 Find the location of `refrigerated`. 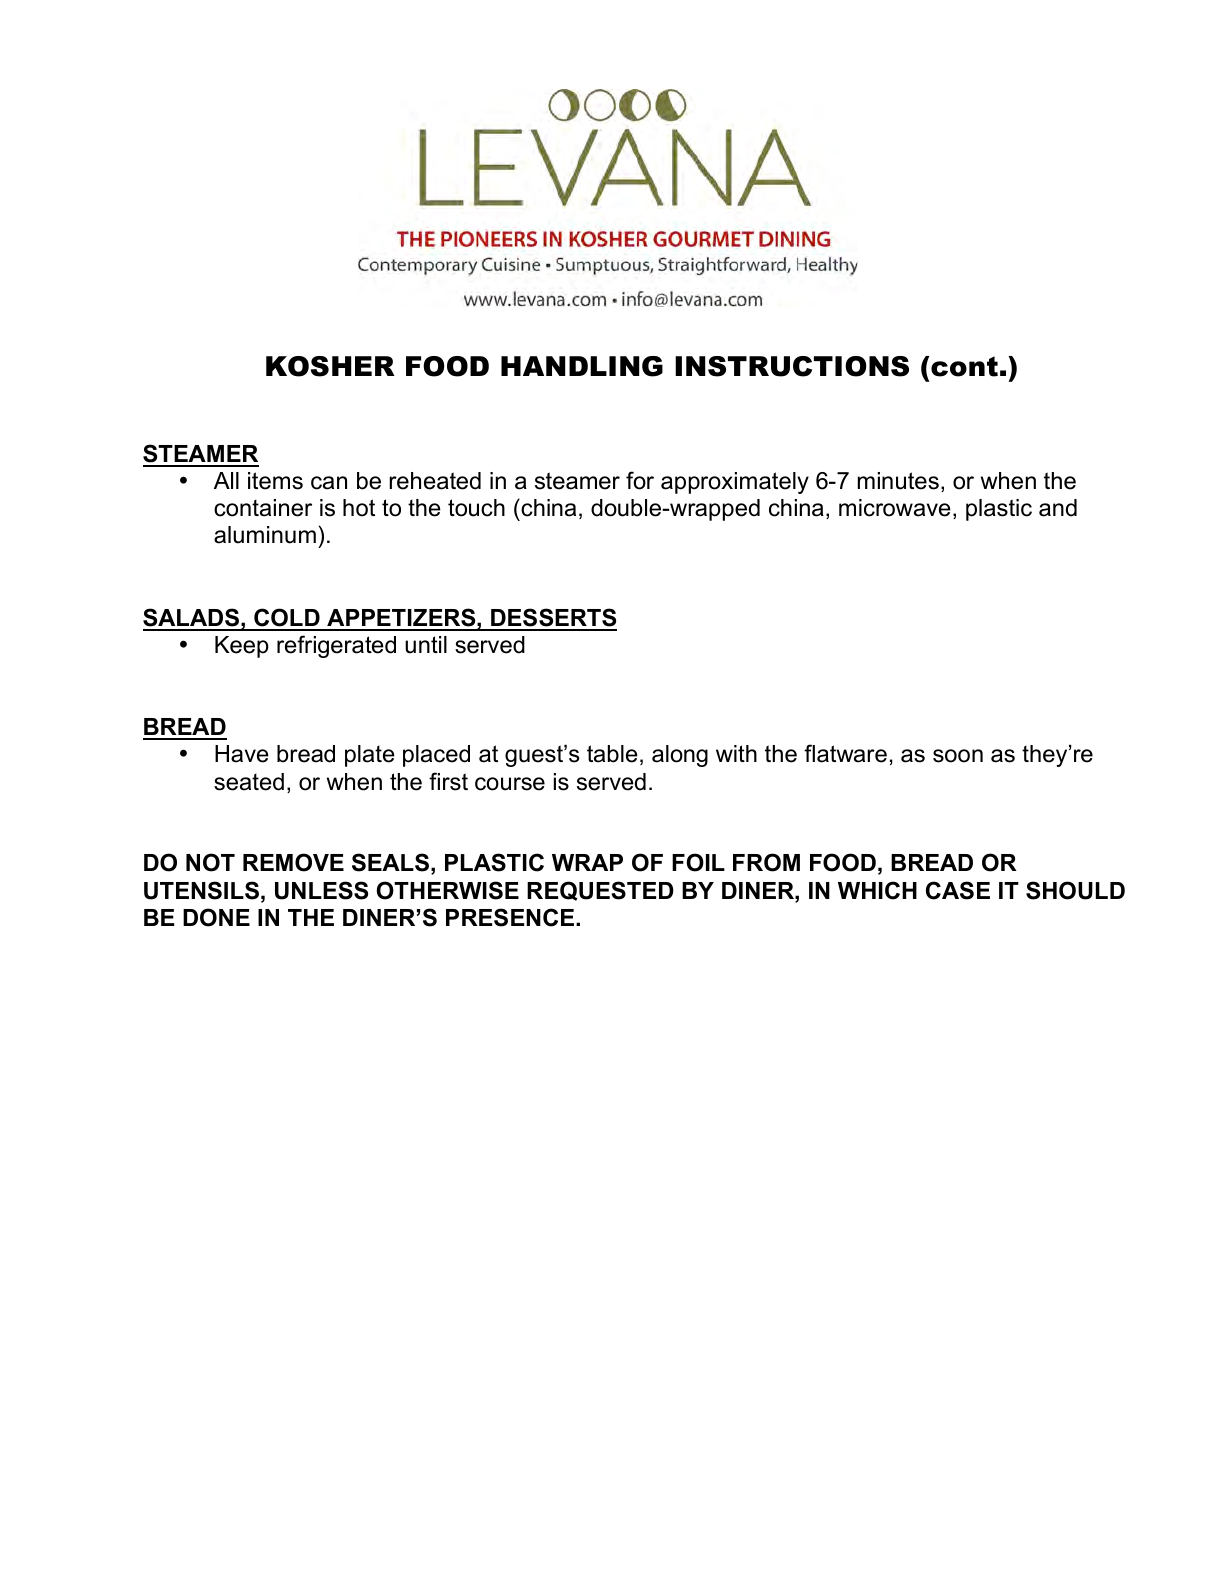

refrigerated is located at coordinates (336, 646).
